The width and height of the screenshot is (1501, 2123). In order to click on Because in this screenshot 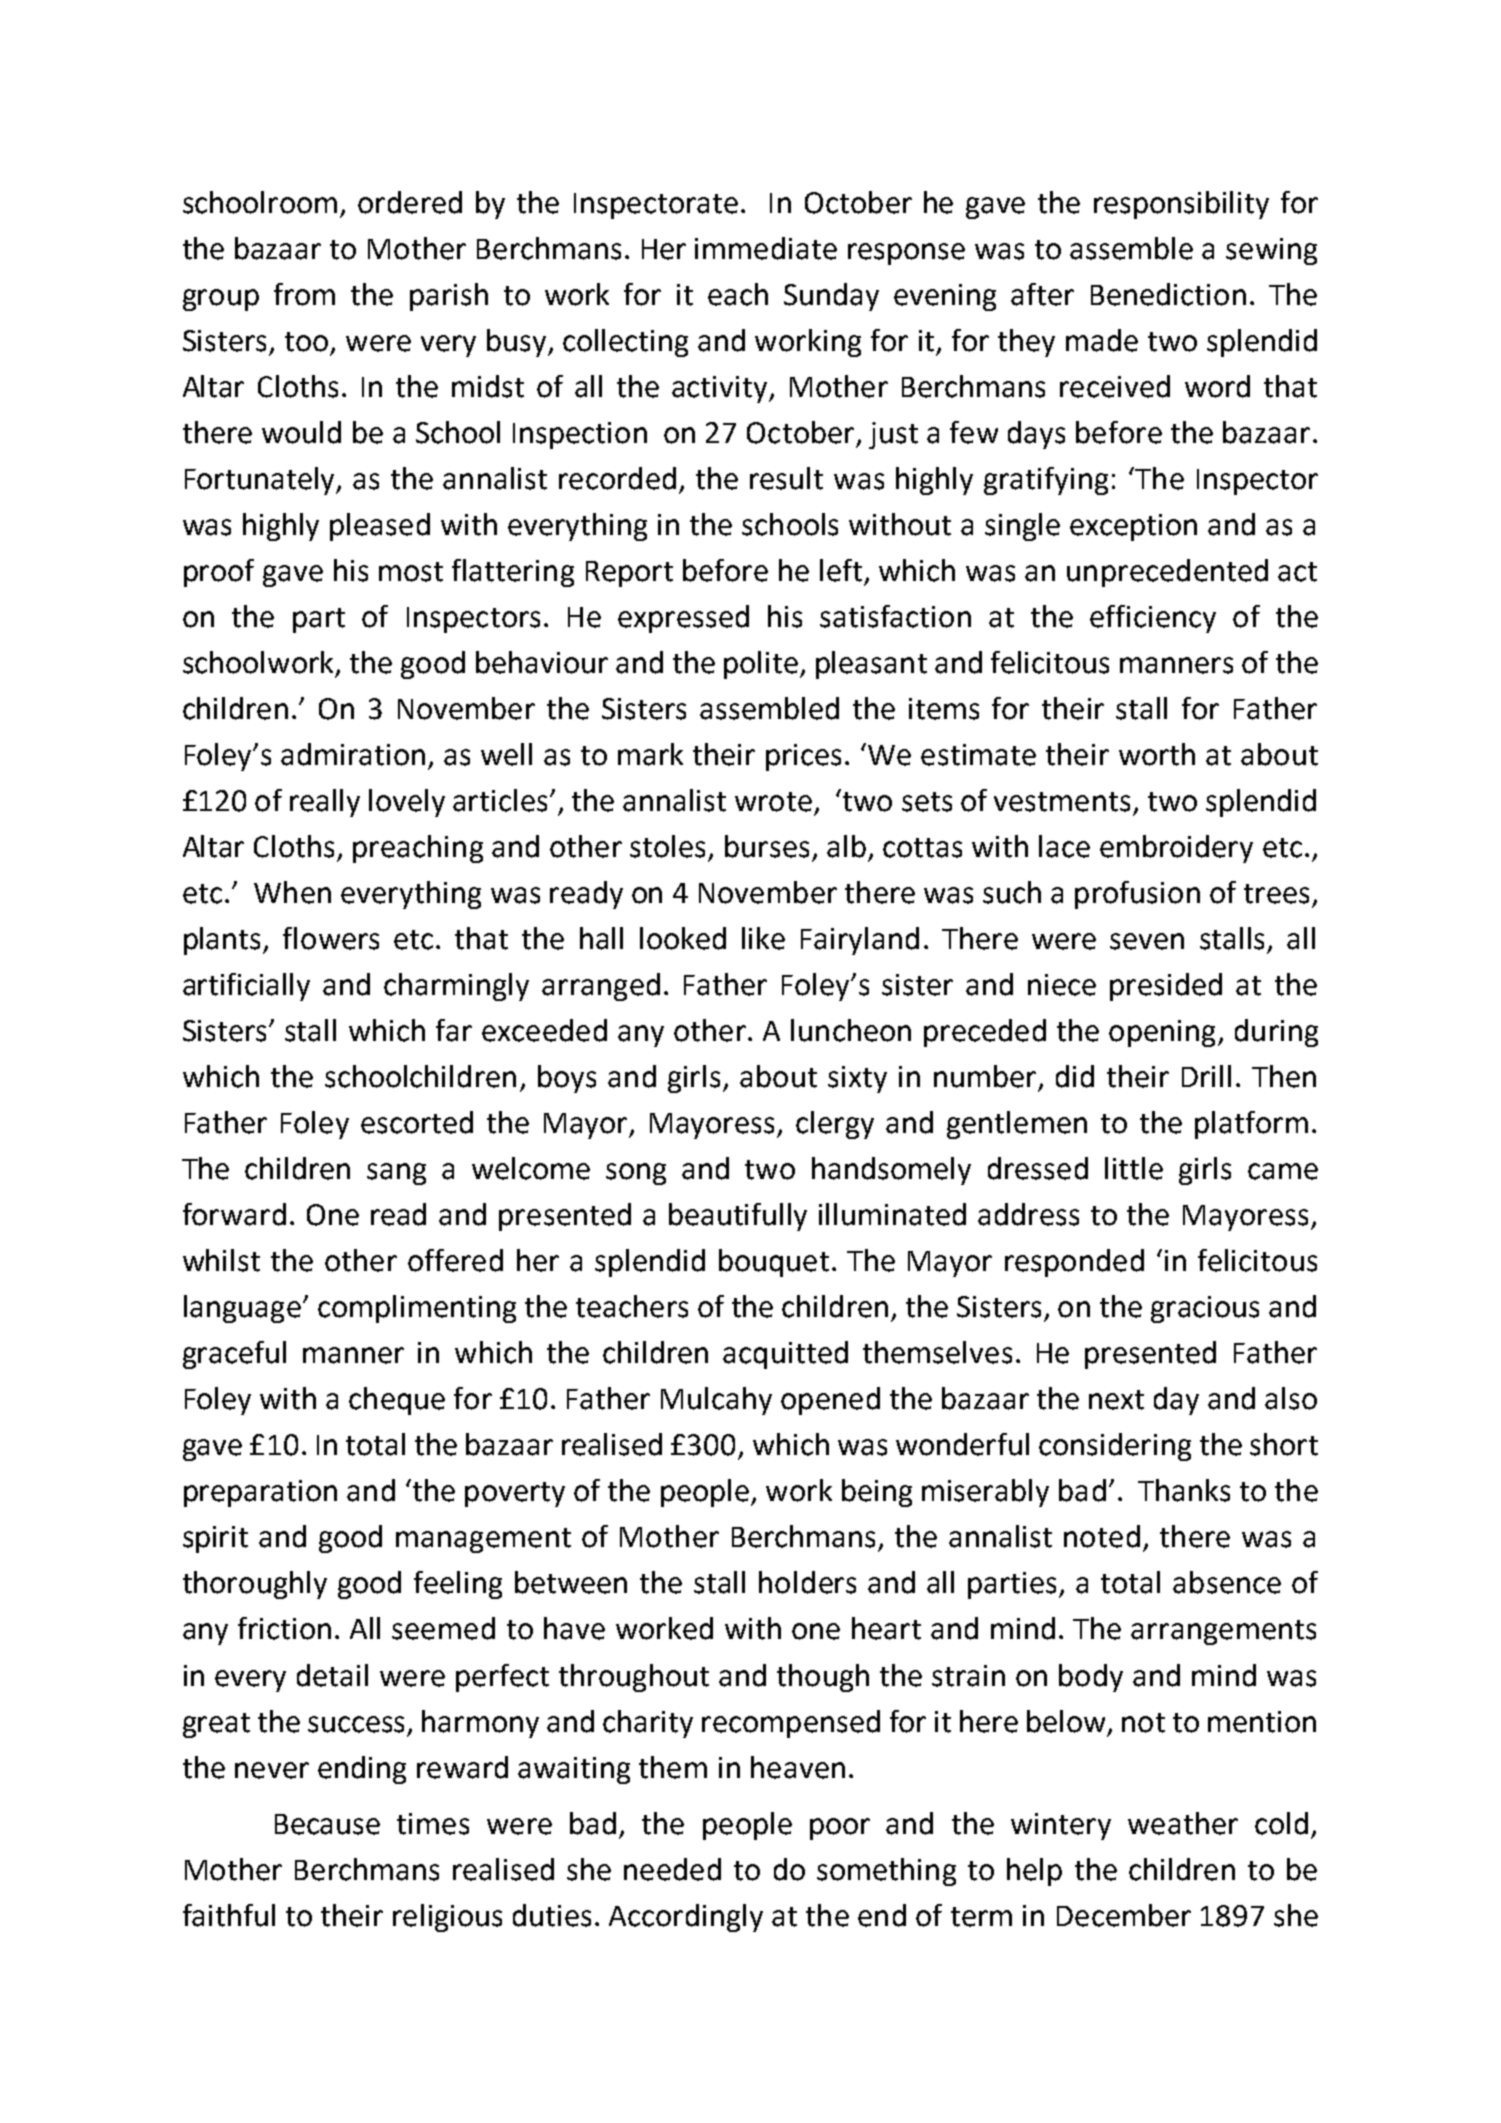, I will do `click(327, 1824)`.
